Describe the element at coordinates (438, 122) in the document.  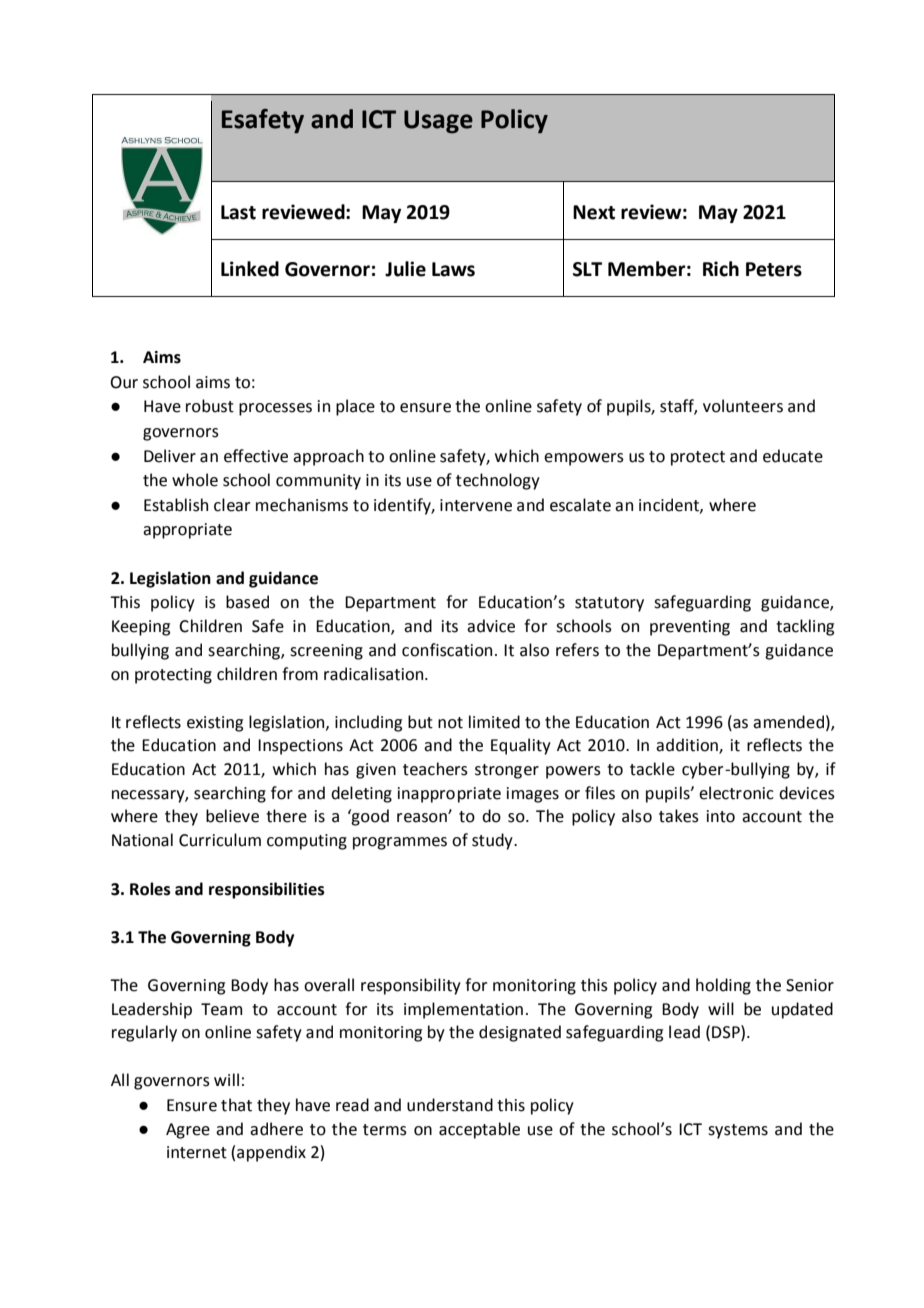
I see `Usage` at that location.
